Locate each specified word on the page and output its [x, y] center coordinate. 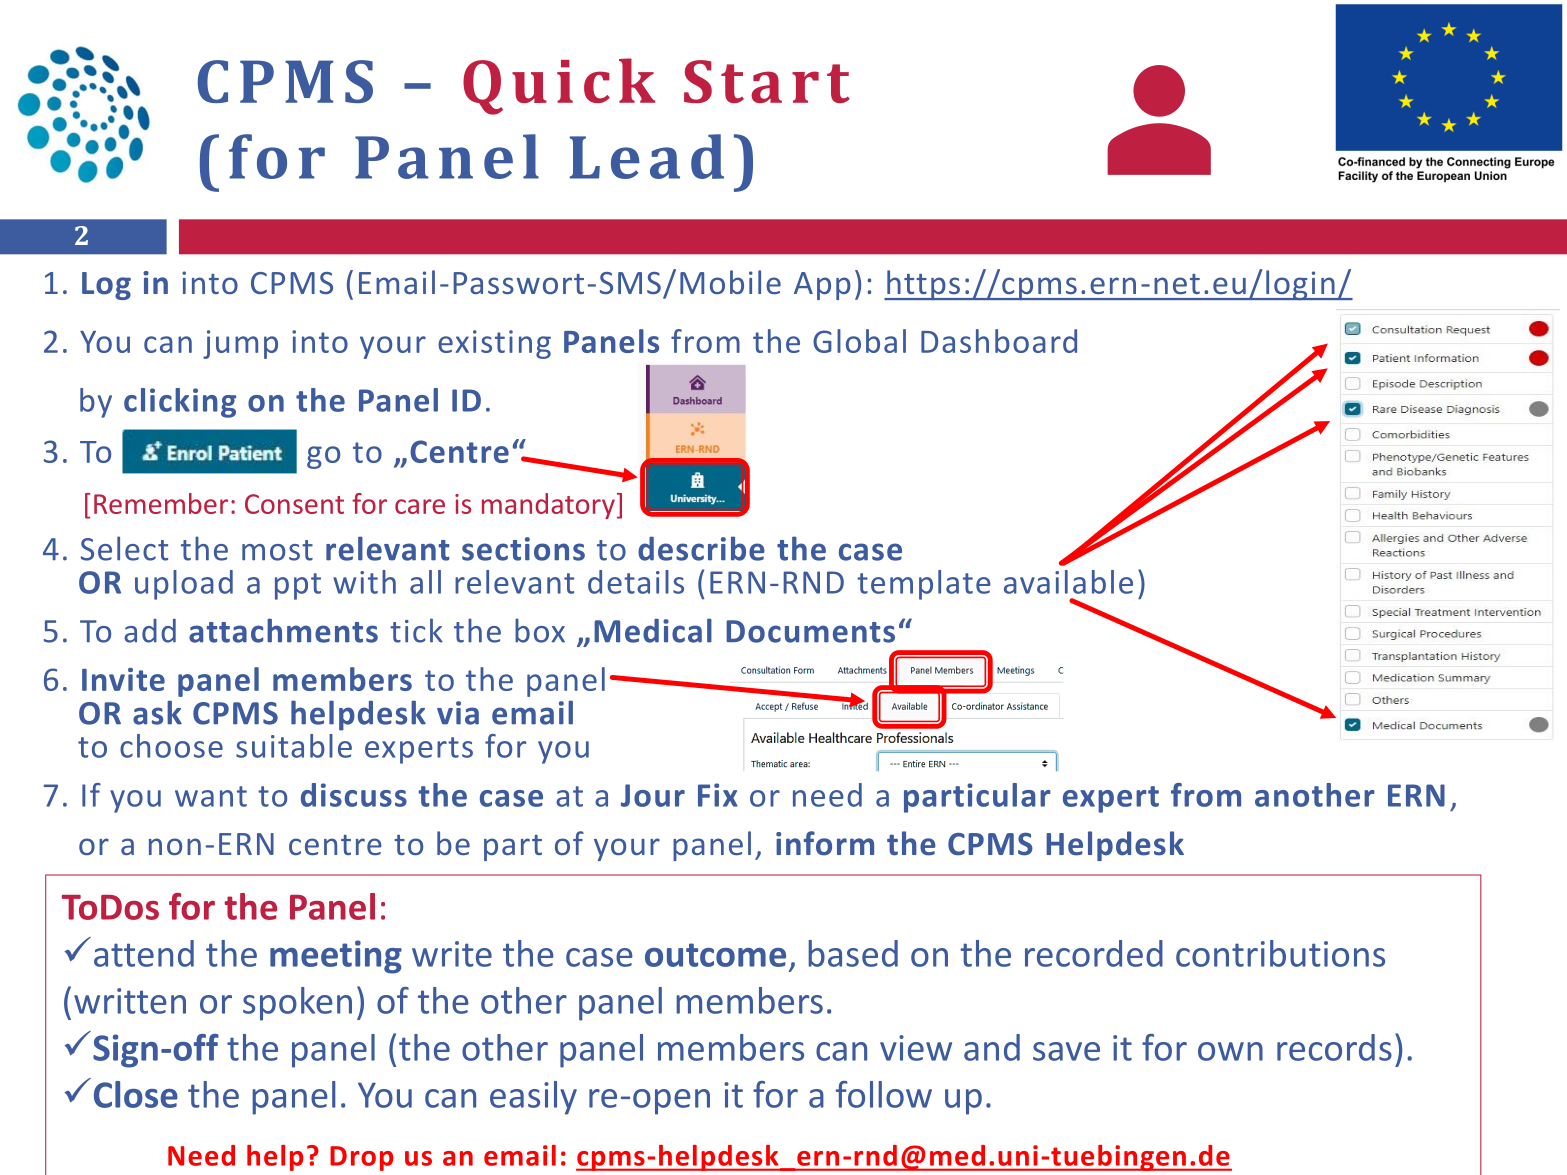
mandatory [548, 506]
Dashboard [999, 341]
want [211, 796]
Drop [361, 1158]
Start [767, 81]
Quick [559, 86]
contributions [1280, 953]
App [822, 286]
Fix [718, 795]
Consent [294, 504]
